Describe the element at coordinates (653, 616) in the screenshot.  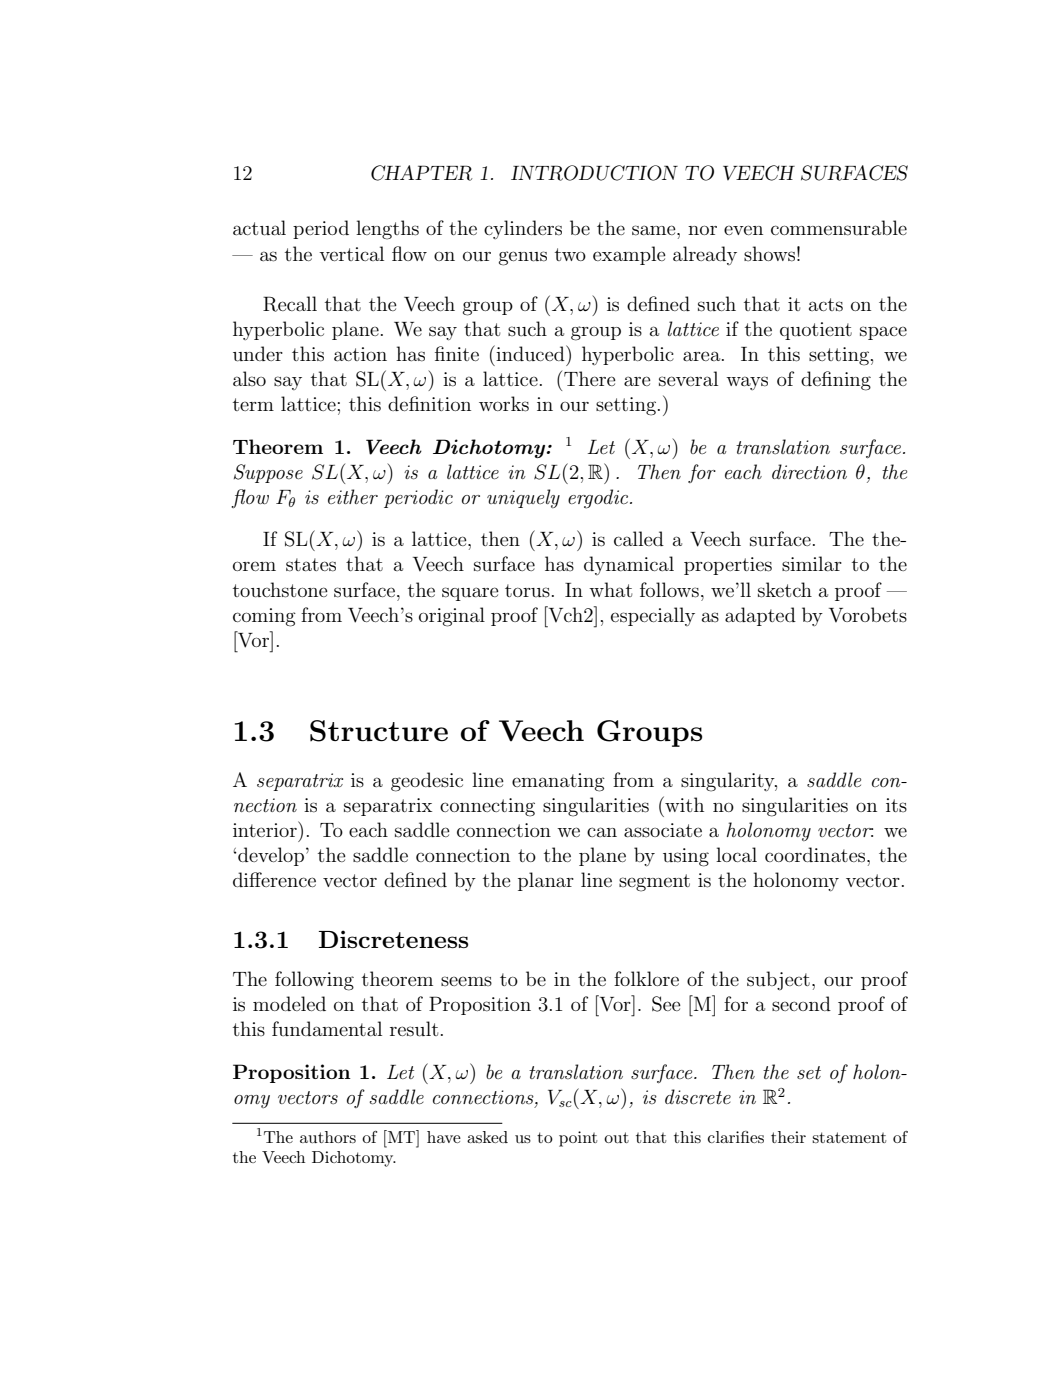
I see `especially` at that location.
